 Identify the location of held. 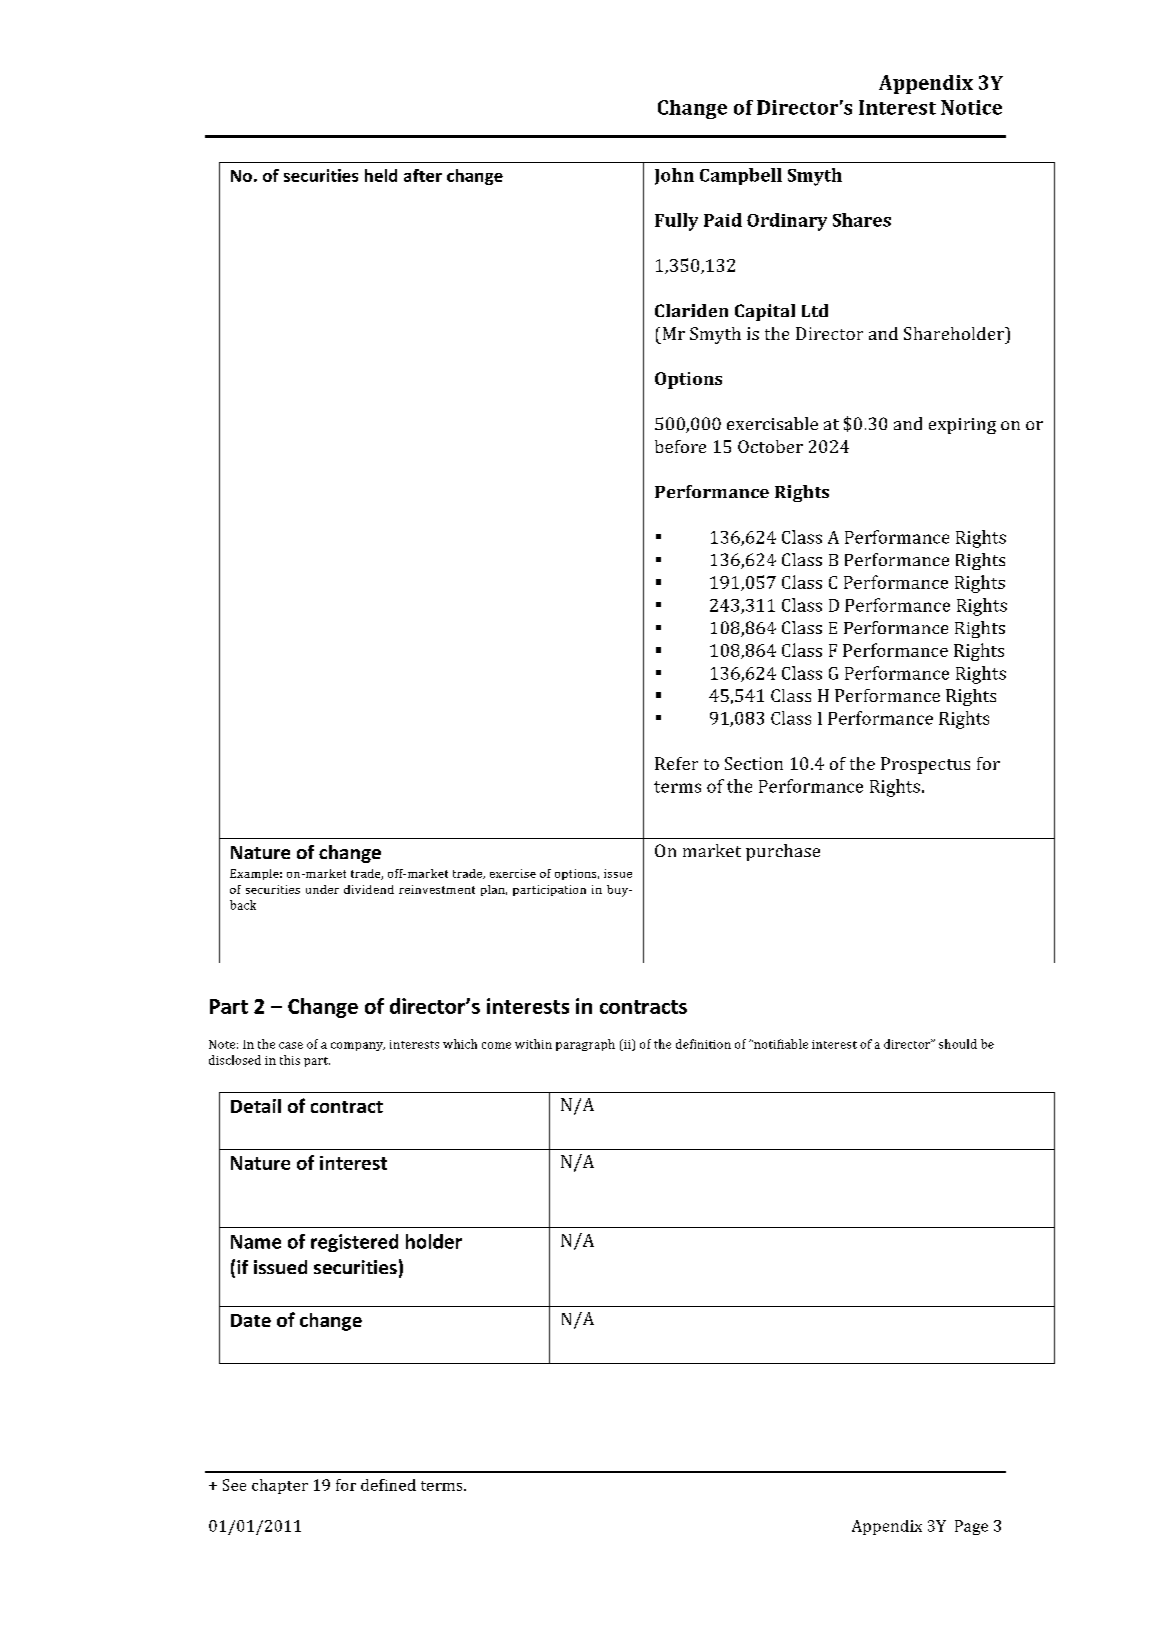
(381, 175).
